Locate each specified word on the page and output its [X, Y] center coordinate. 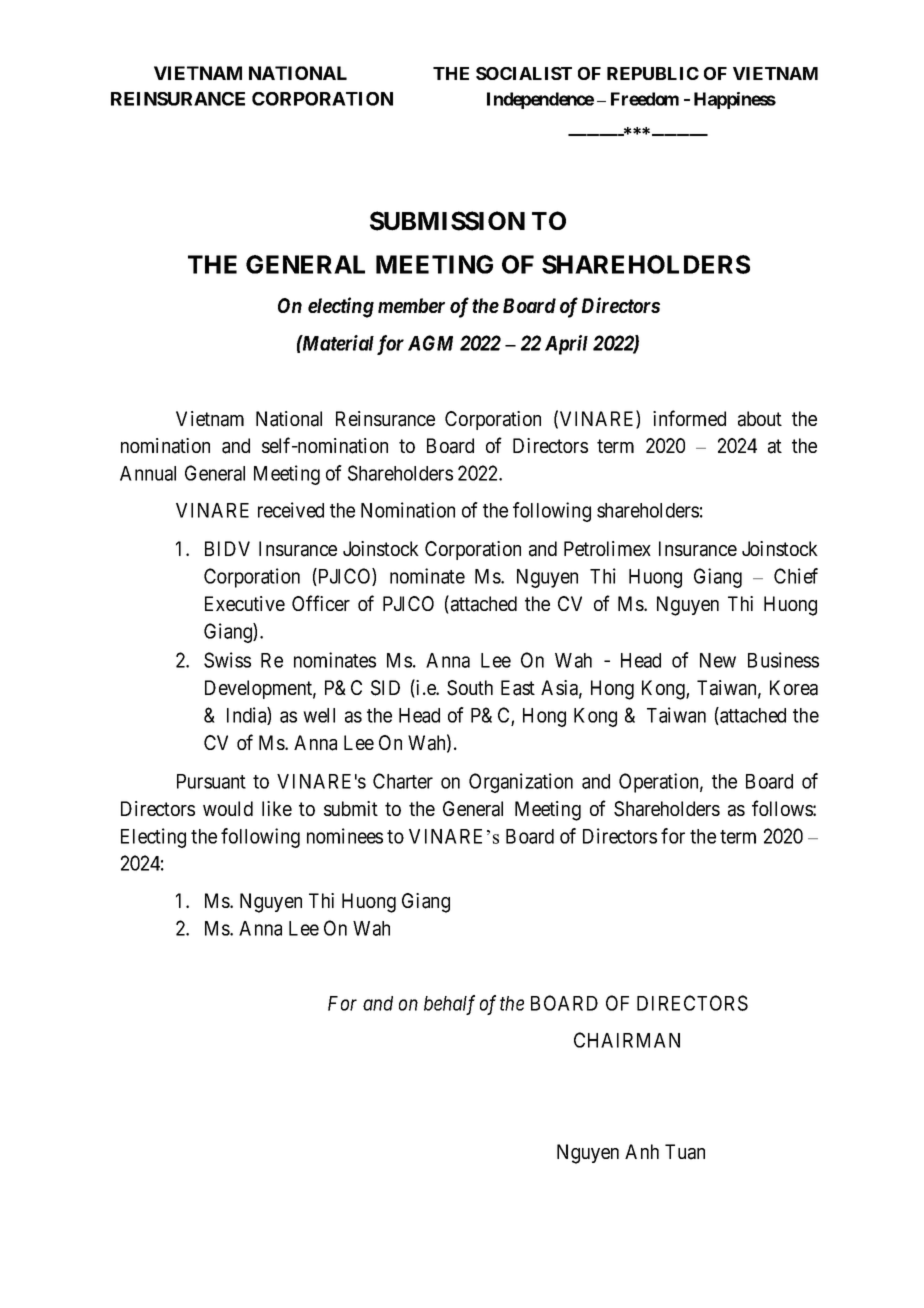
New [718, 660]
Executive [245, 603]
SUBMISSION [447, 221]
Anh [642, 1151]
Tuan [685, 1152]
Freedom [645, 99]
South [470, 688]
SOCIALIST [524, 73]
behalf [449, 1005]
